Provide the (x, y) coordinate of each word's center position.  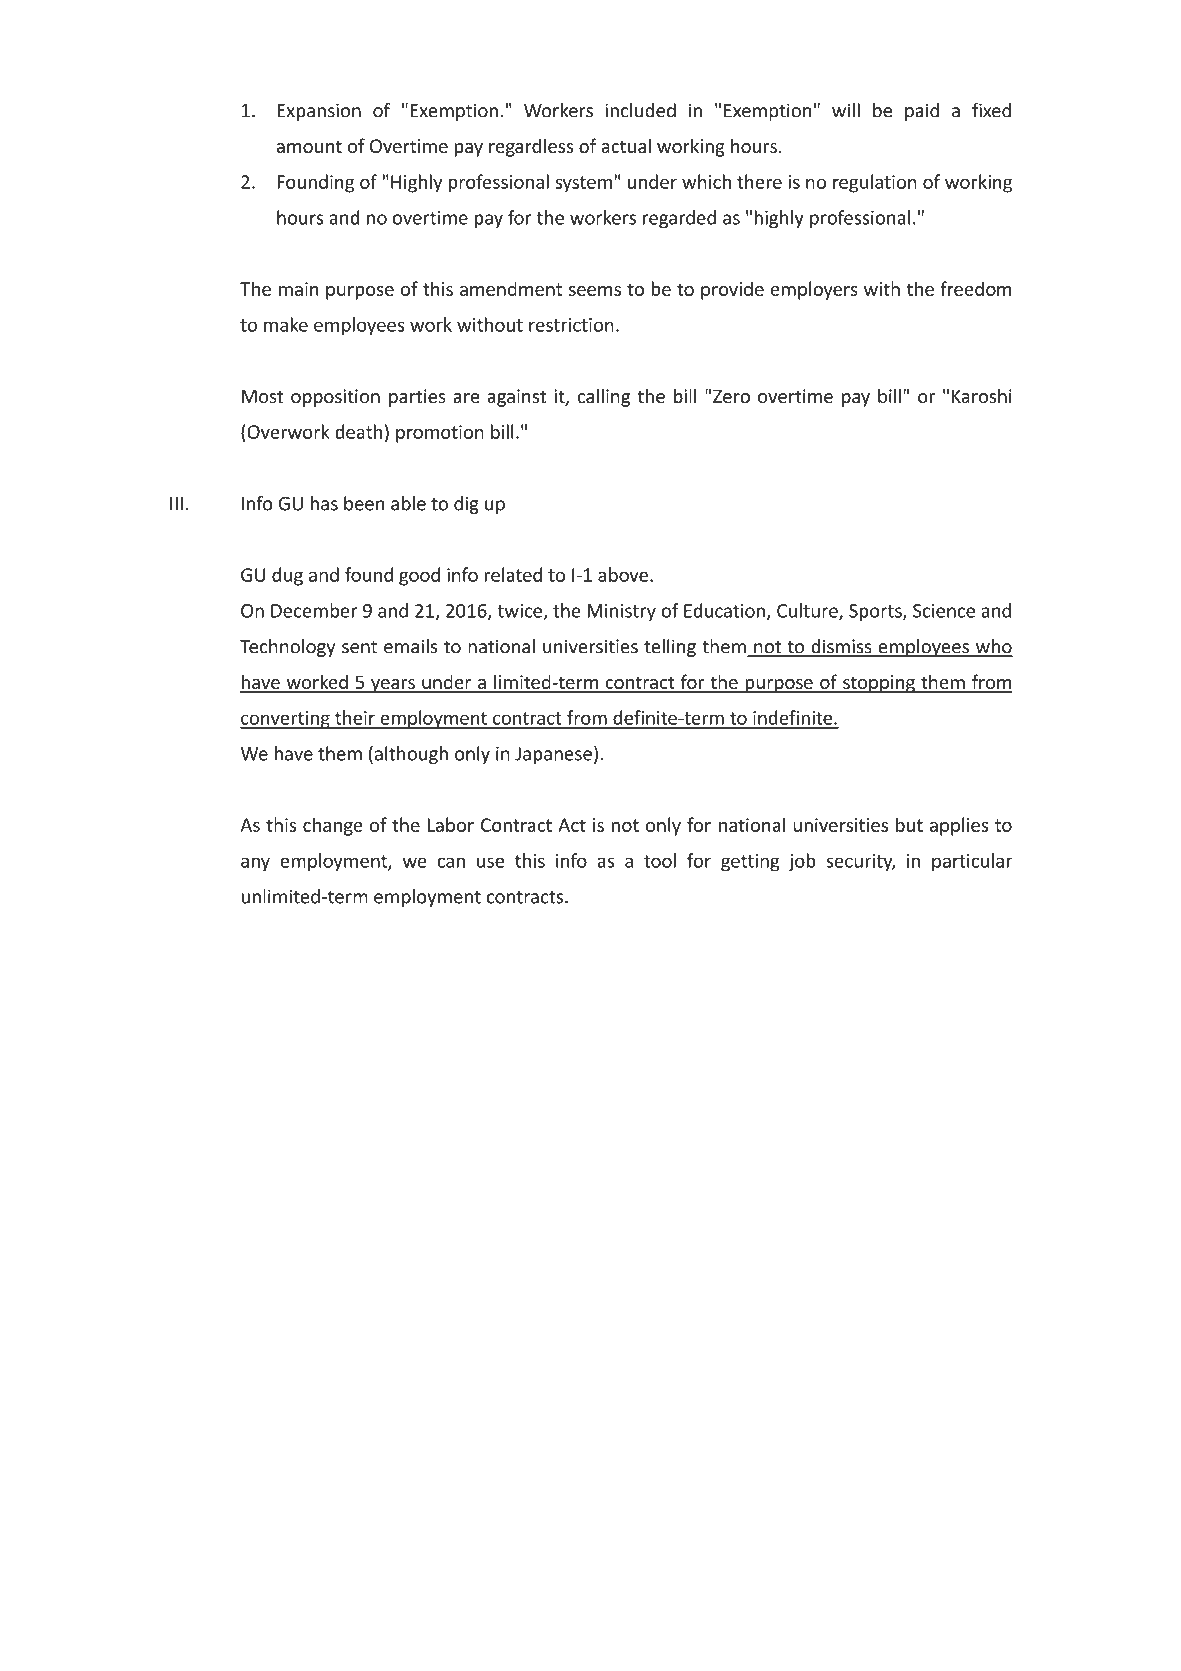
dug (287, 576)
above (623, 574)
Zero (731, 396)
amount (309, 146)
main (299, 289)
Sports (876, 612)
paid (922, 112)
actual (626, 145)
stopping (879, 684)
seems (595, 291)
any (255, 864)
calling (604, 397)
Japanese (553, 755)
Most (262, 396)
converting (286, 720)
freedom (975, 288)
